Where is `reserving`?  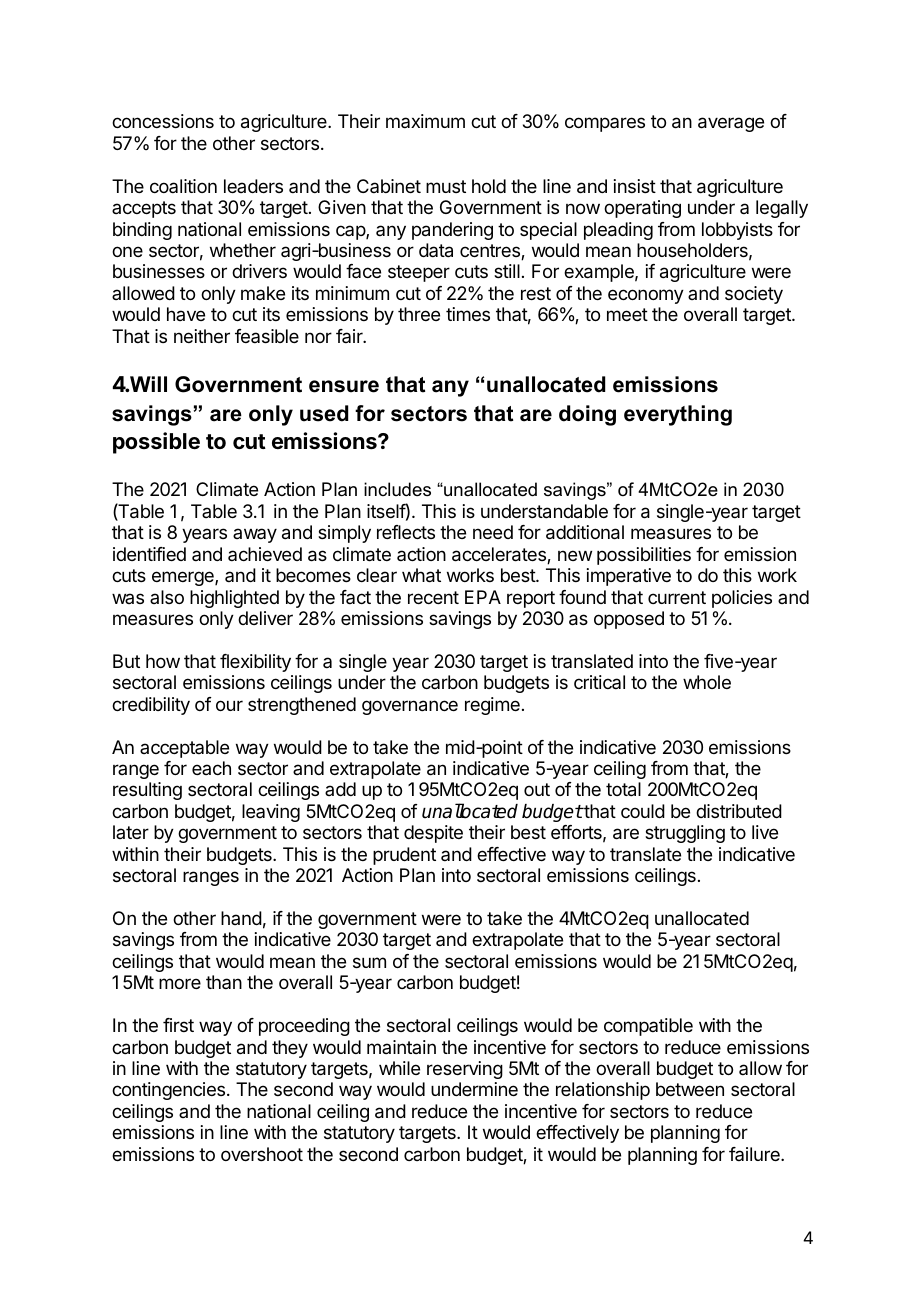 reserving is located at coordinates (465, 1070).
